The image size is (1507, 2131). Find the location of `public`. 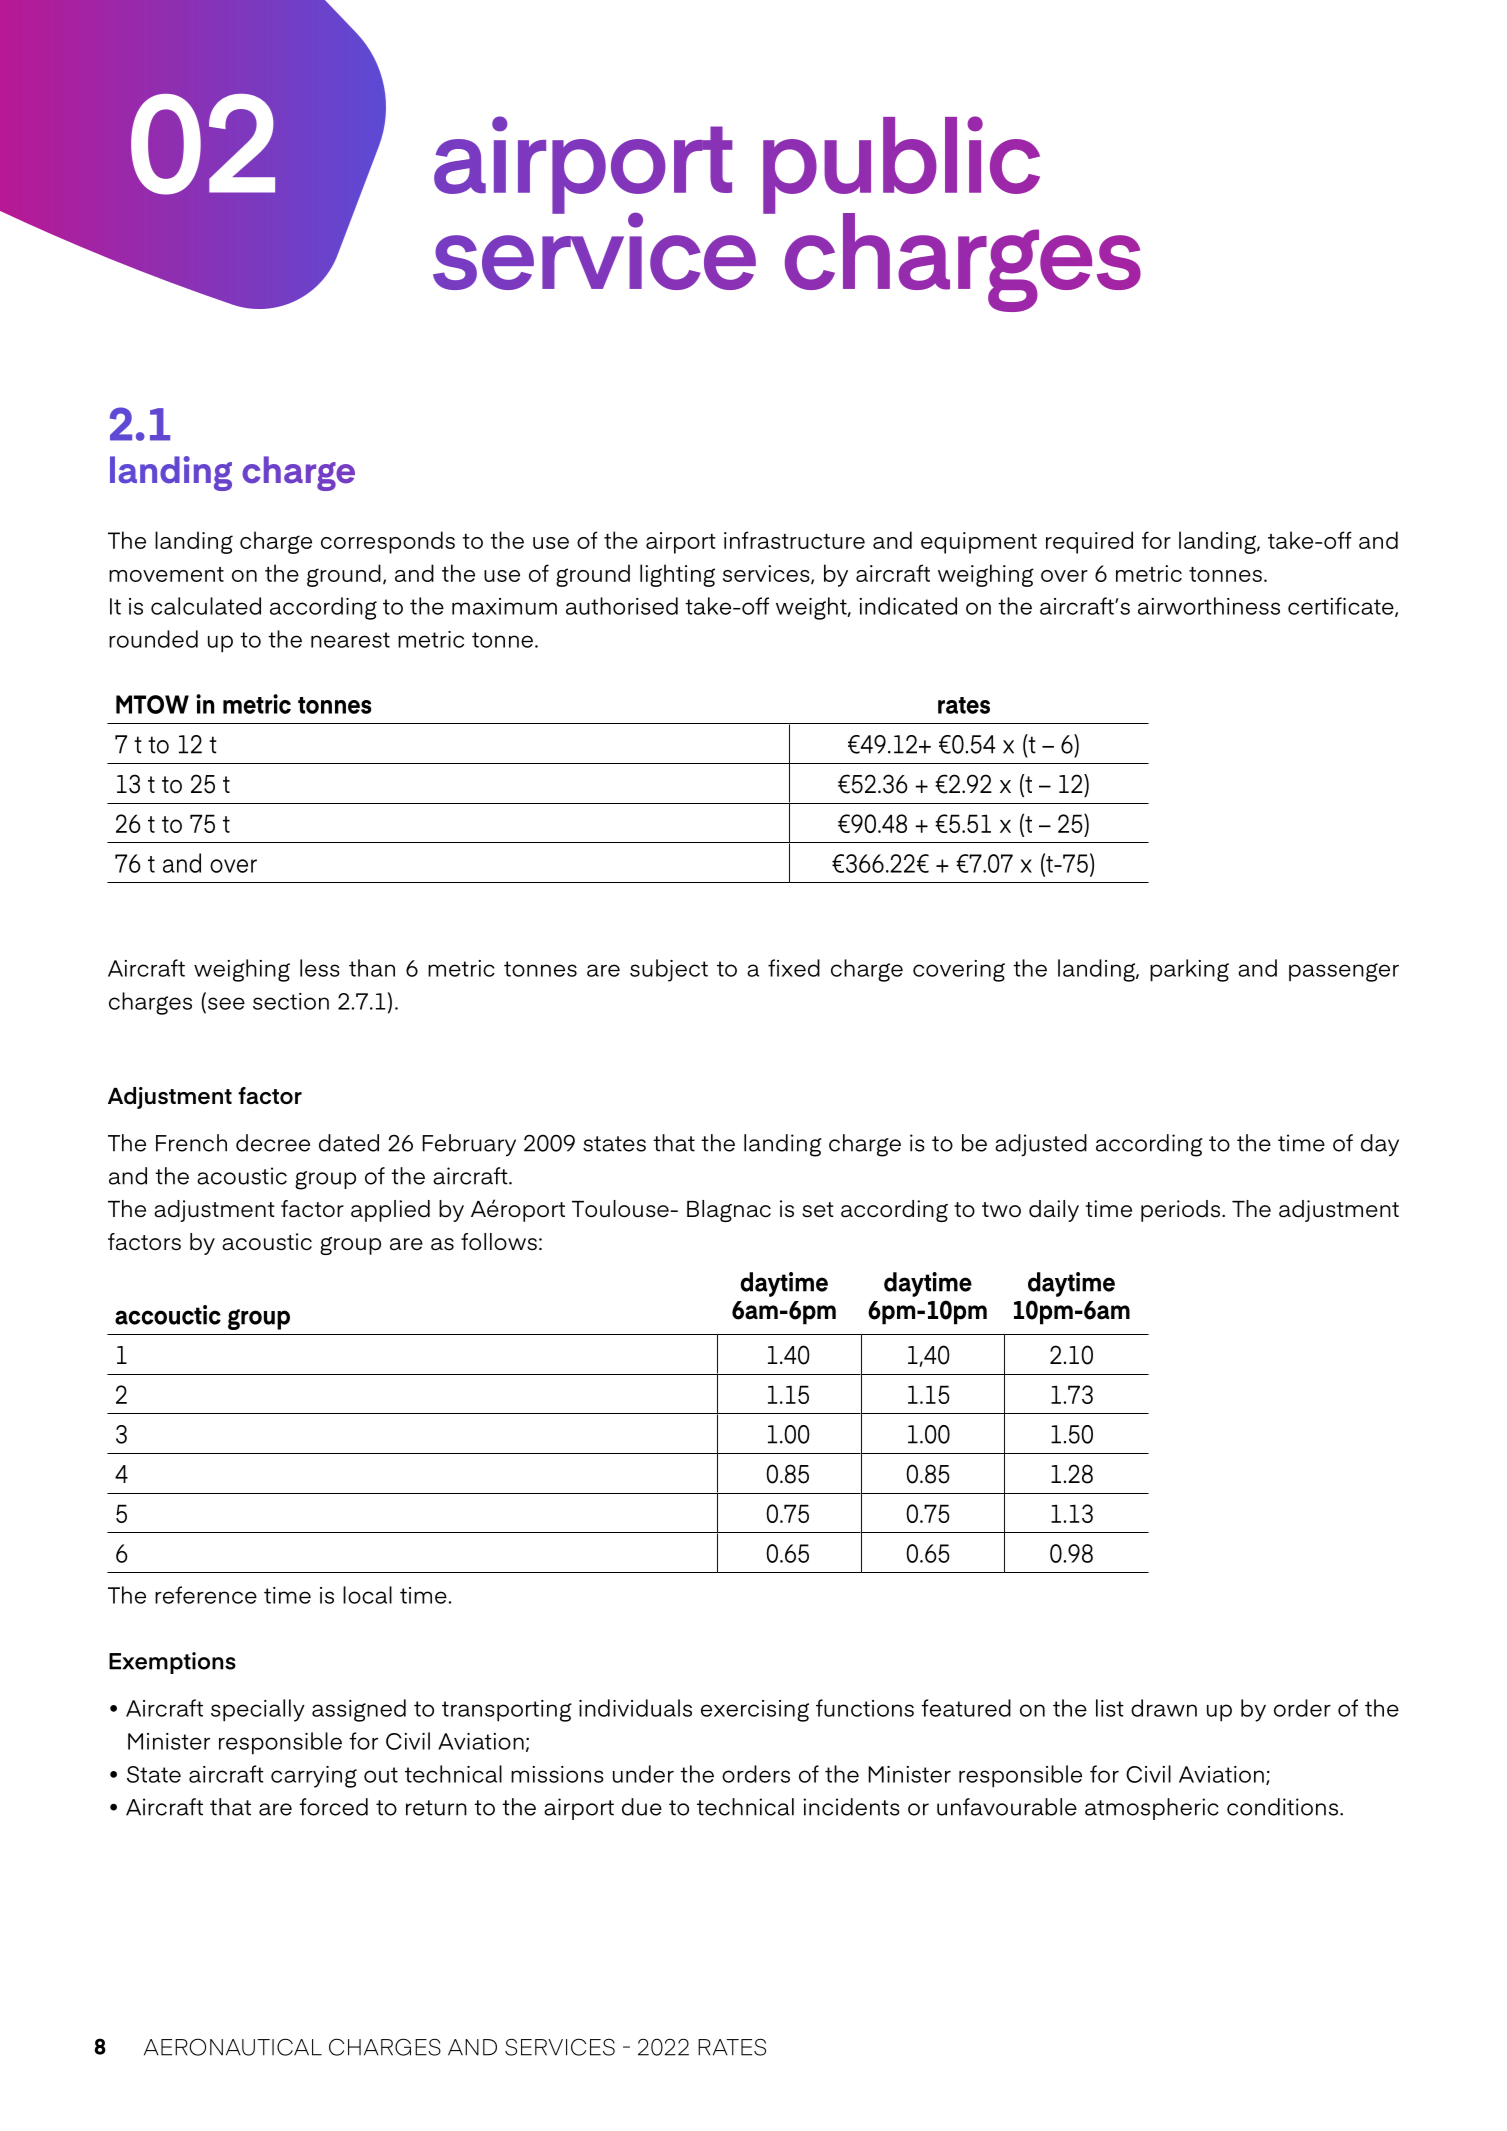

public is located at coordinates (901, 166).
